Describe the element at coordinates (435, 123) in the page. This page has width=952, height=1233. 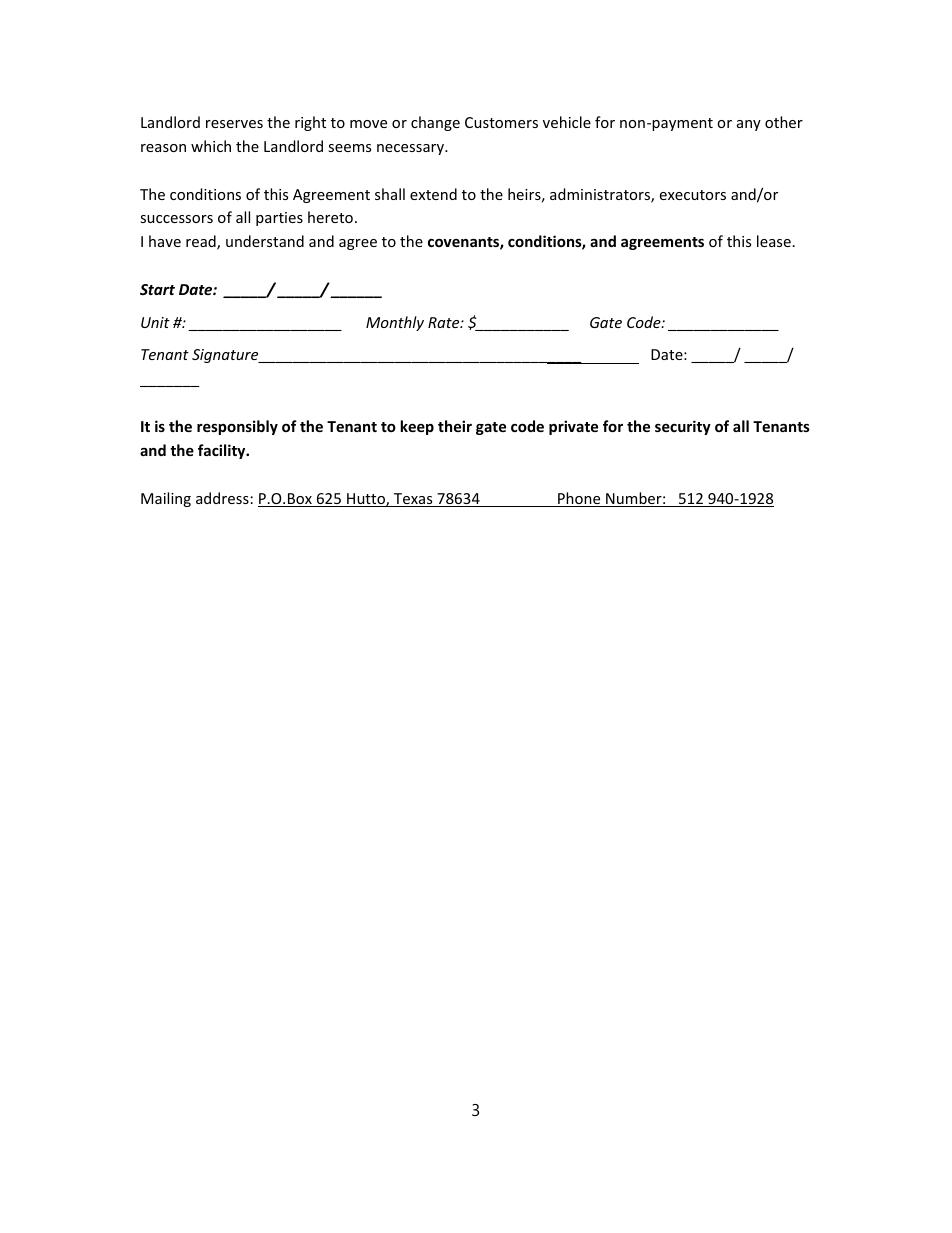
I see `change` at that location.
